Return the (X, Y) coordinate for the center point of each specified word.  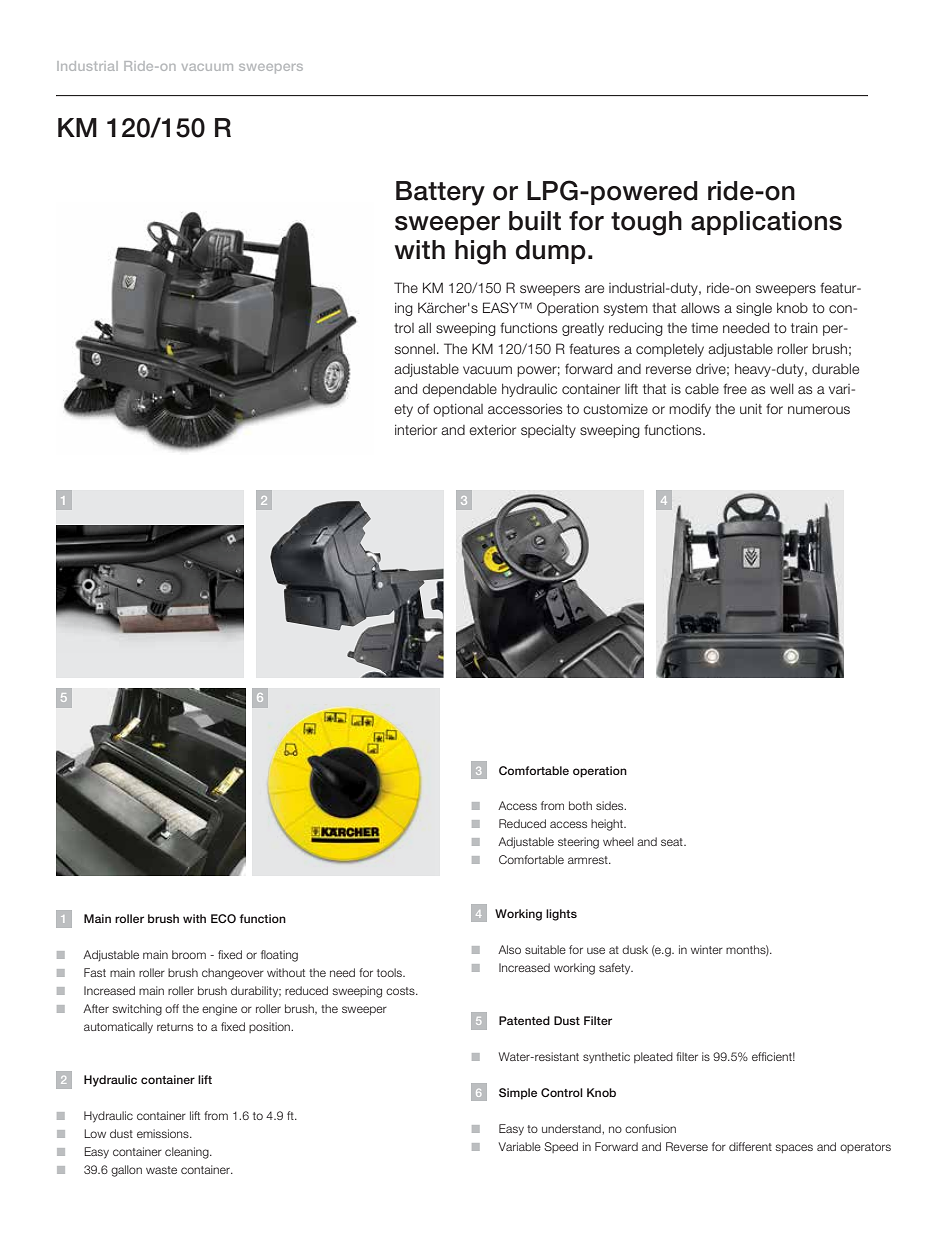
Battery (440, 193)
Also (509, 949)
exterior (492, 430)
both (580, 805)
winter (707, 949)
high (480, 252)
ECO (223, 918)
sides (611, 805)
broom (189, 954)
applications (766, 223)
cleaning (188, 1153)
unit (751, 409)
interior (416, 430)
